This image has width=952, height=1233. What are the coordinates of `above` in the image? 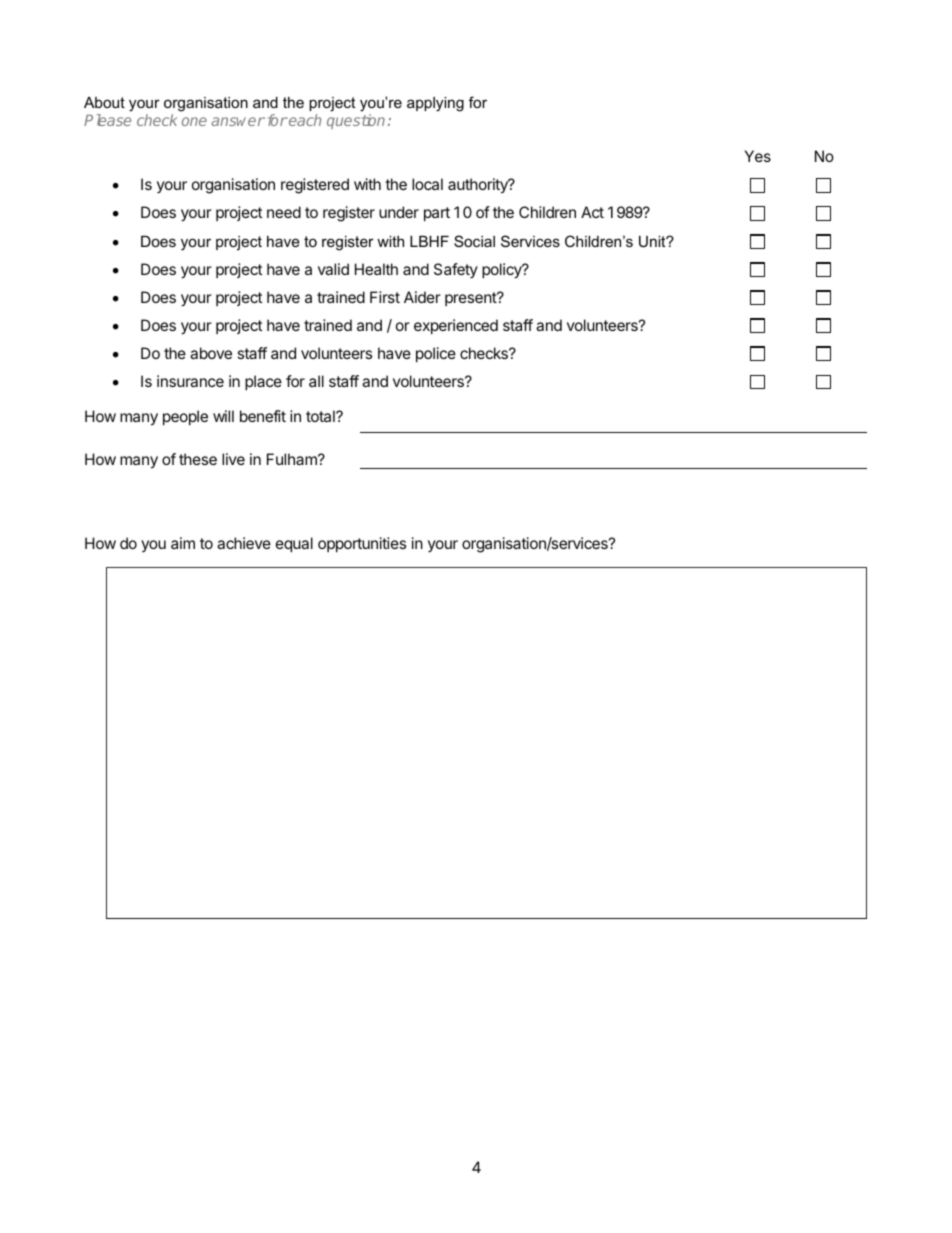 It's located at (211, 353).
